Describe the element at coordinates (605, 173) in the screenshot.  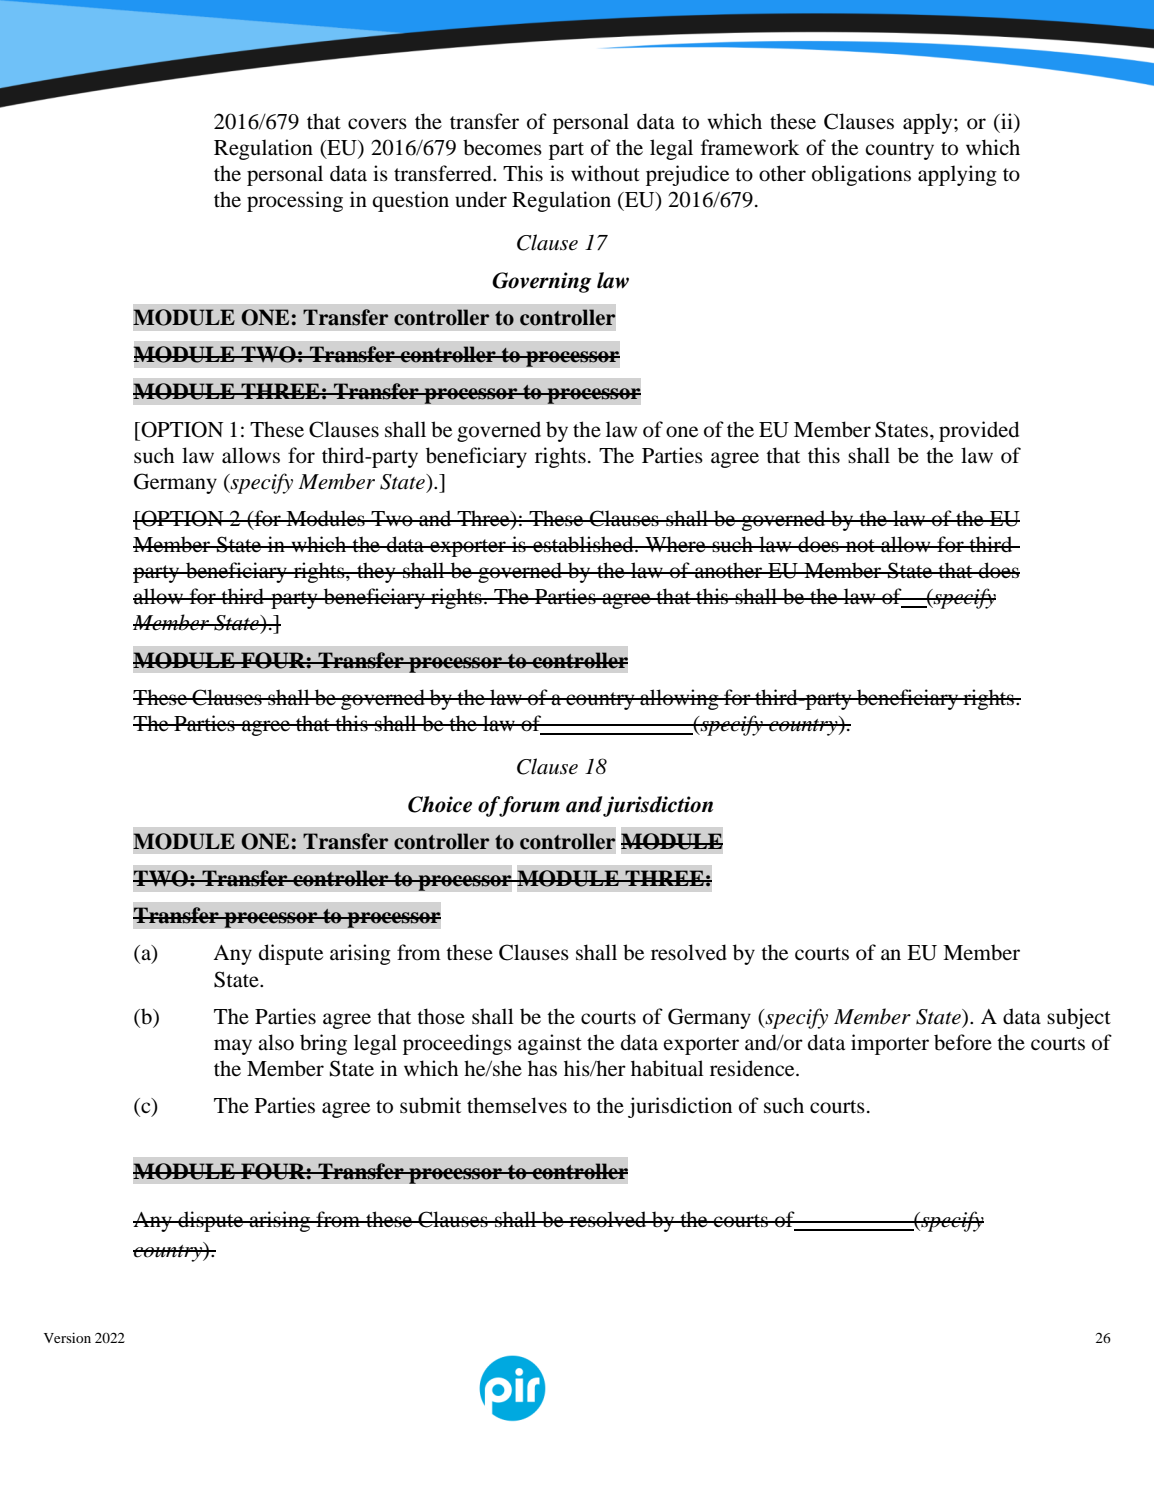
I see `without` at that location.
